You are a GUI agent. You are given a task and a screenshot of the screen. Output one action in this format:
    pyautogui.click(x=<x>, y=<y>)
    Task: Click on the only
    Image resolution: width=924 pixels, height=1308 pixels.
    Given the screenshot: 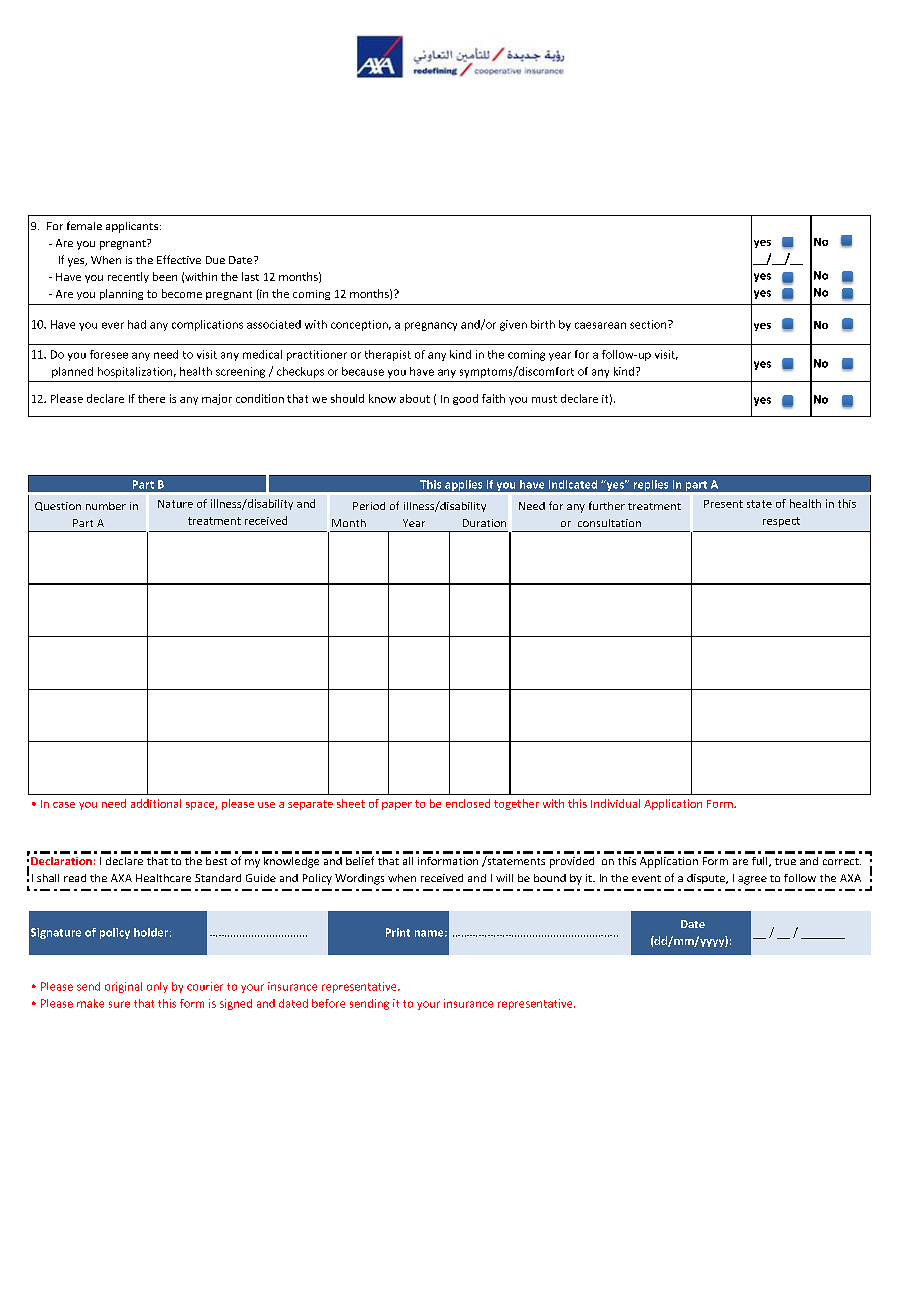 What is the action you would take?
    pyautogui.click(x=157, y=987)
